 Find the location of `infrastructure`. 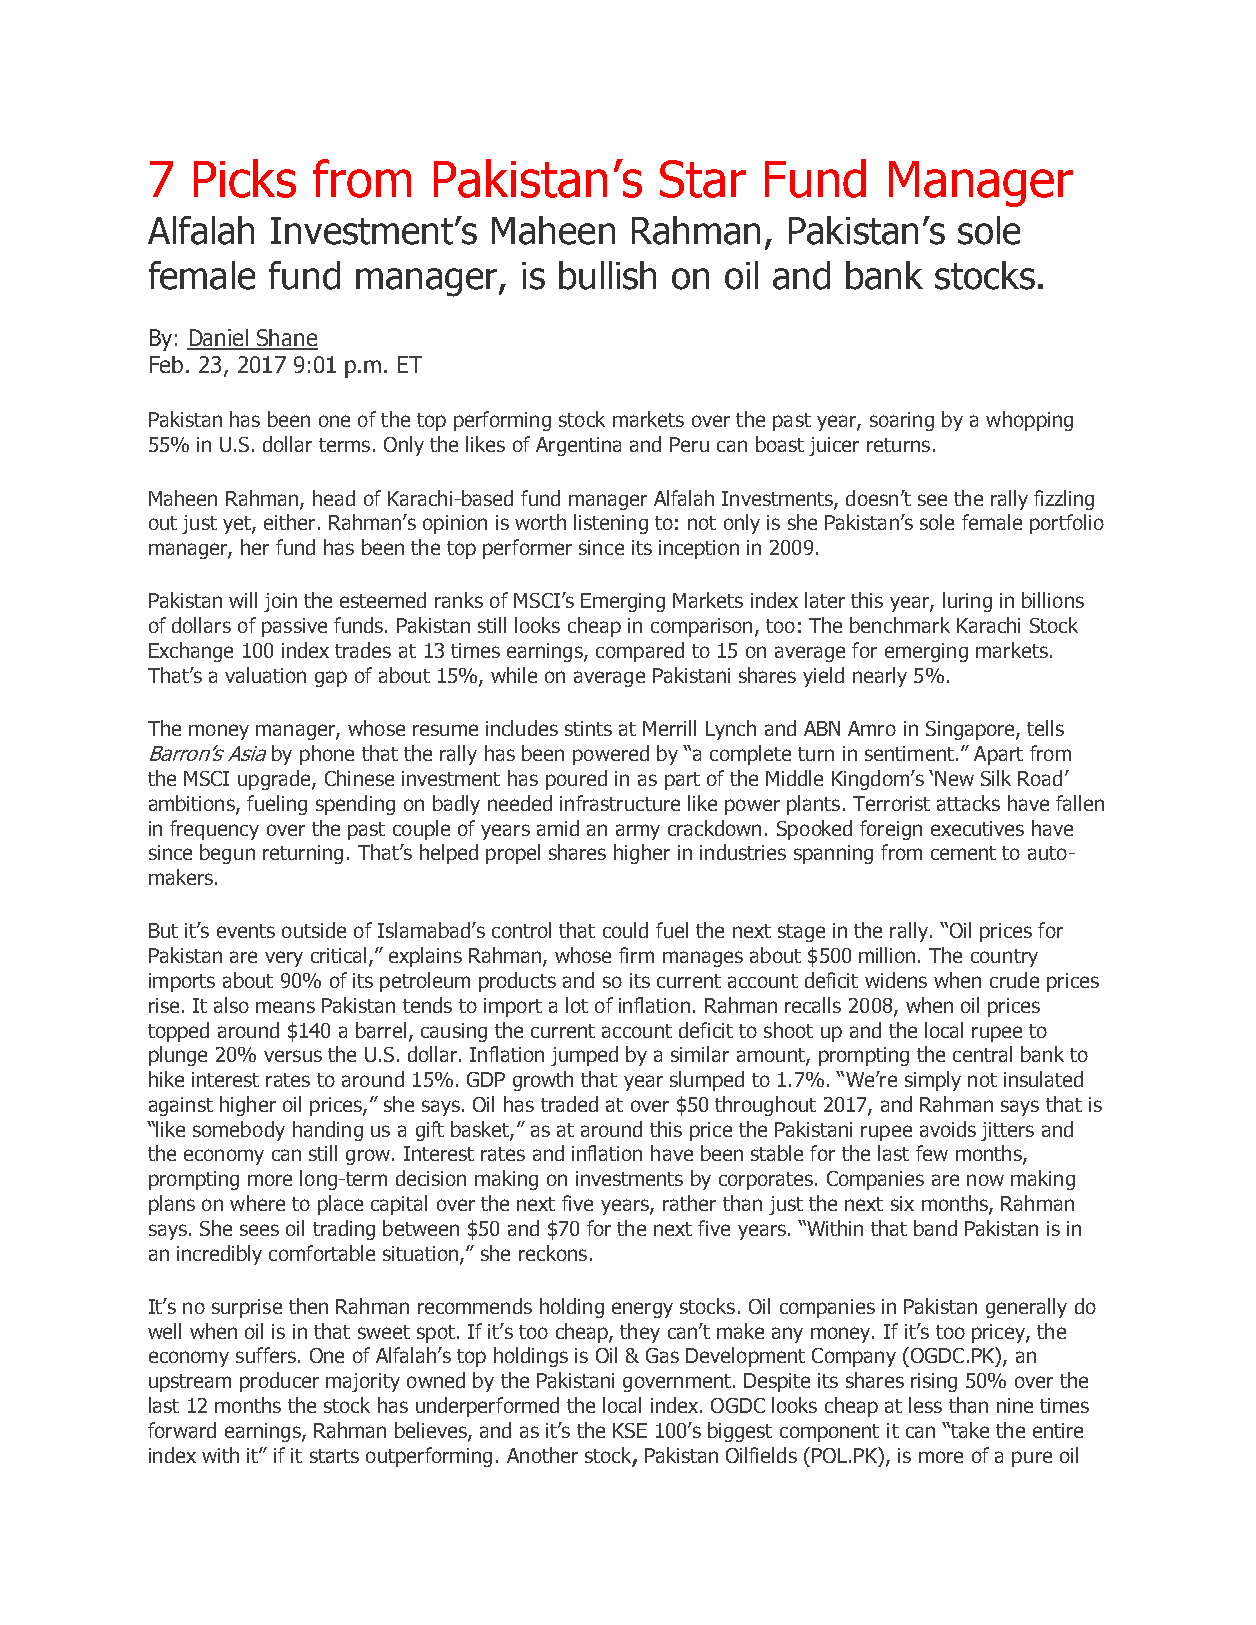

infrastructure is located at coordinates (620, 803).
